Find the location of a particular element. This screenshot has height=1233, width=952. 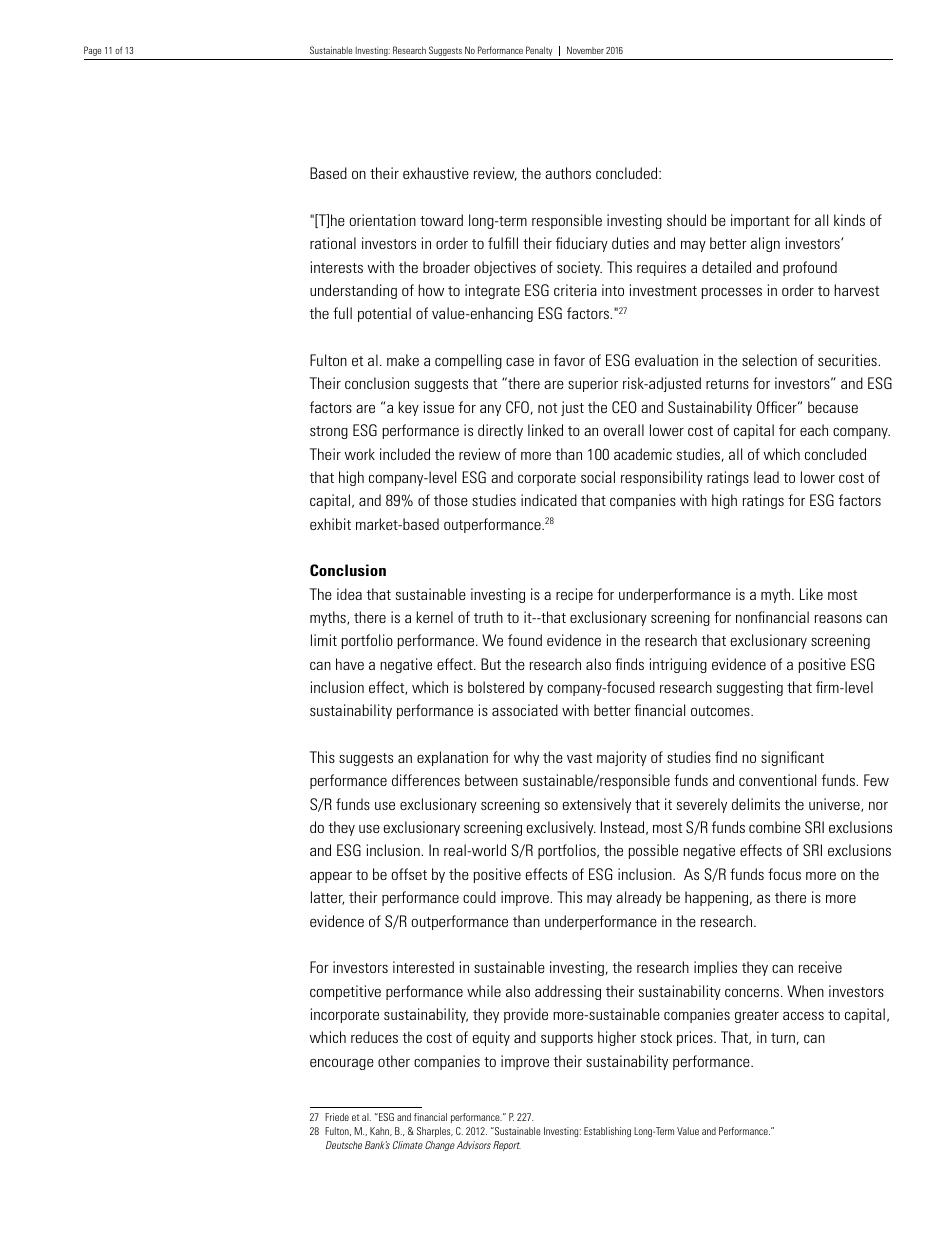

latter is located at coordinates (327, 898).
